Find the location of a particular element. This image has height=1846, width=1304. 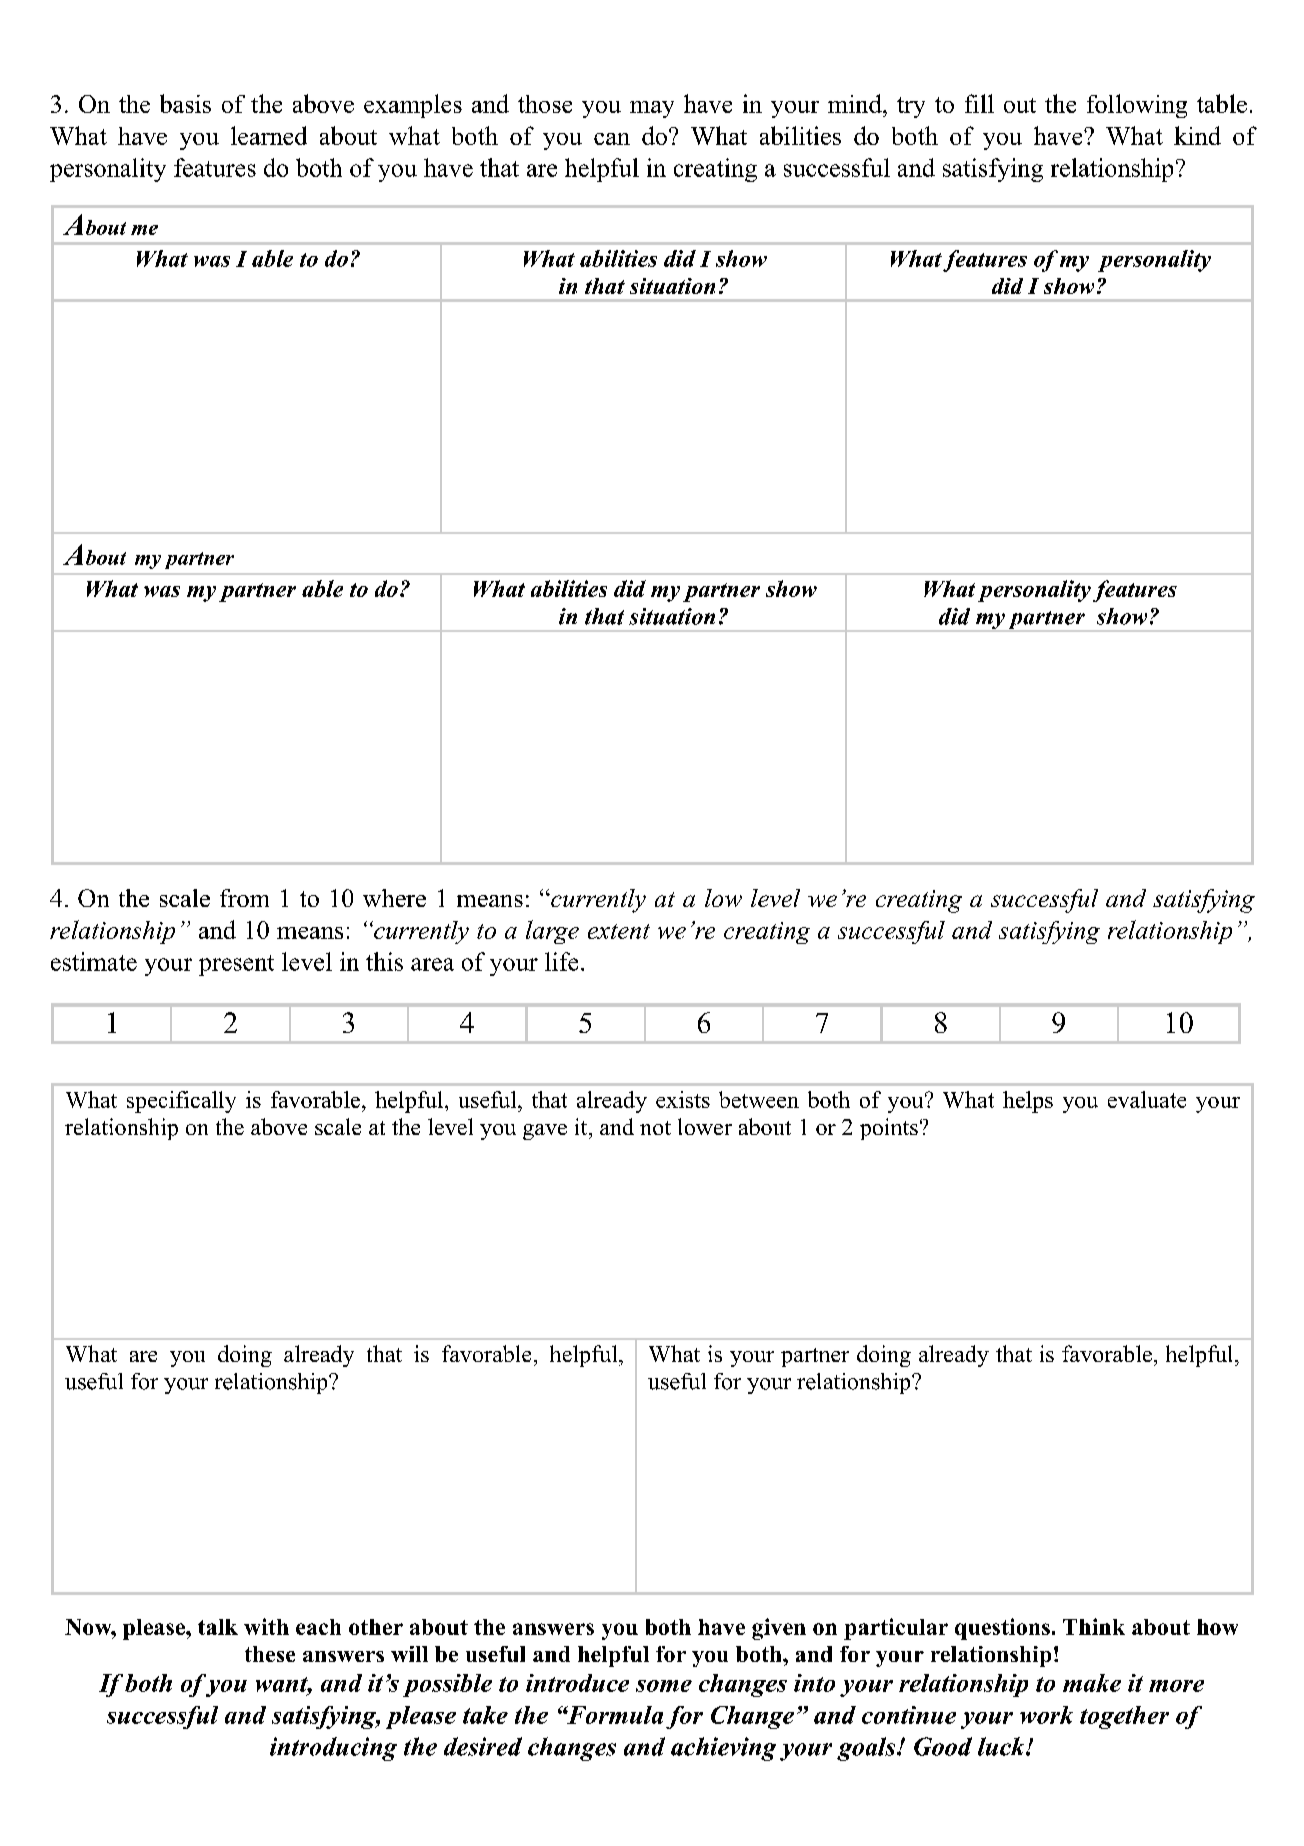

following is located at coordinates (1137, 106).
